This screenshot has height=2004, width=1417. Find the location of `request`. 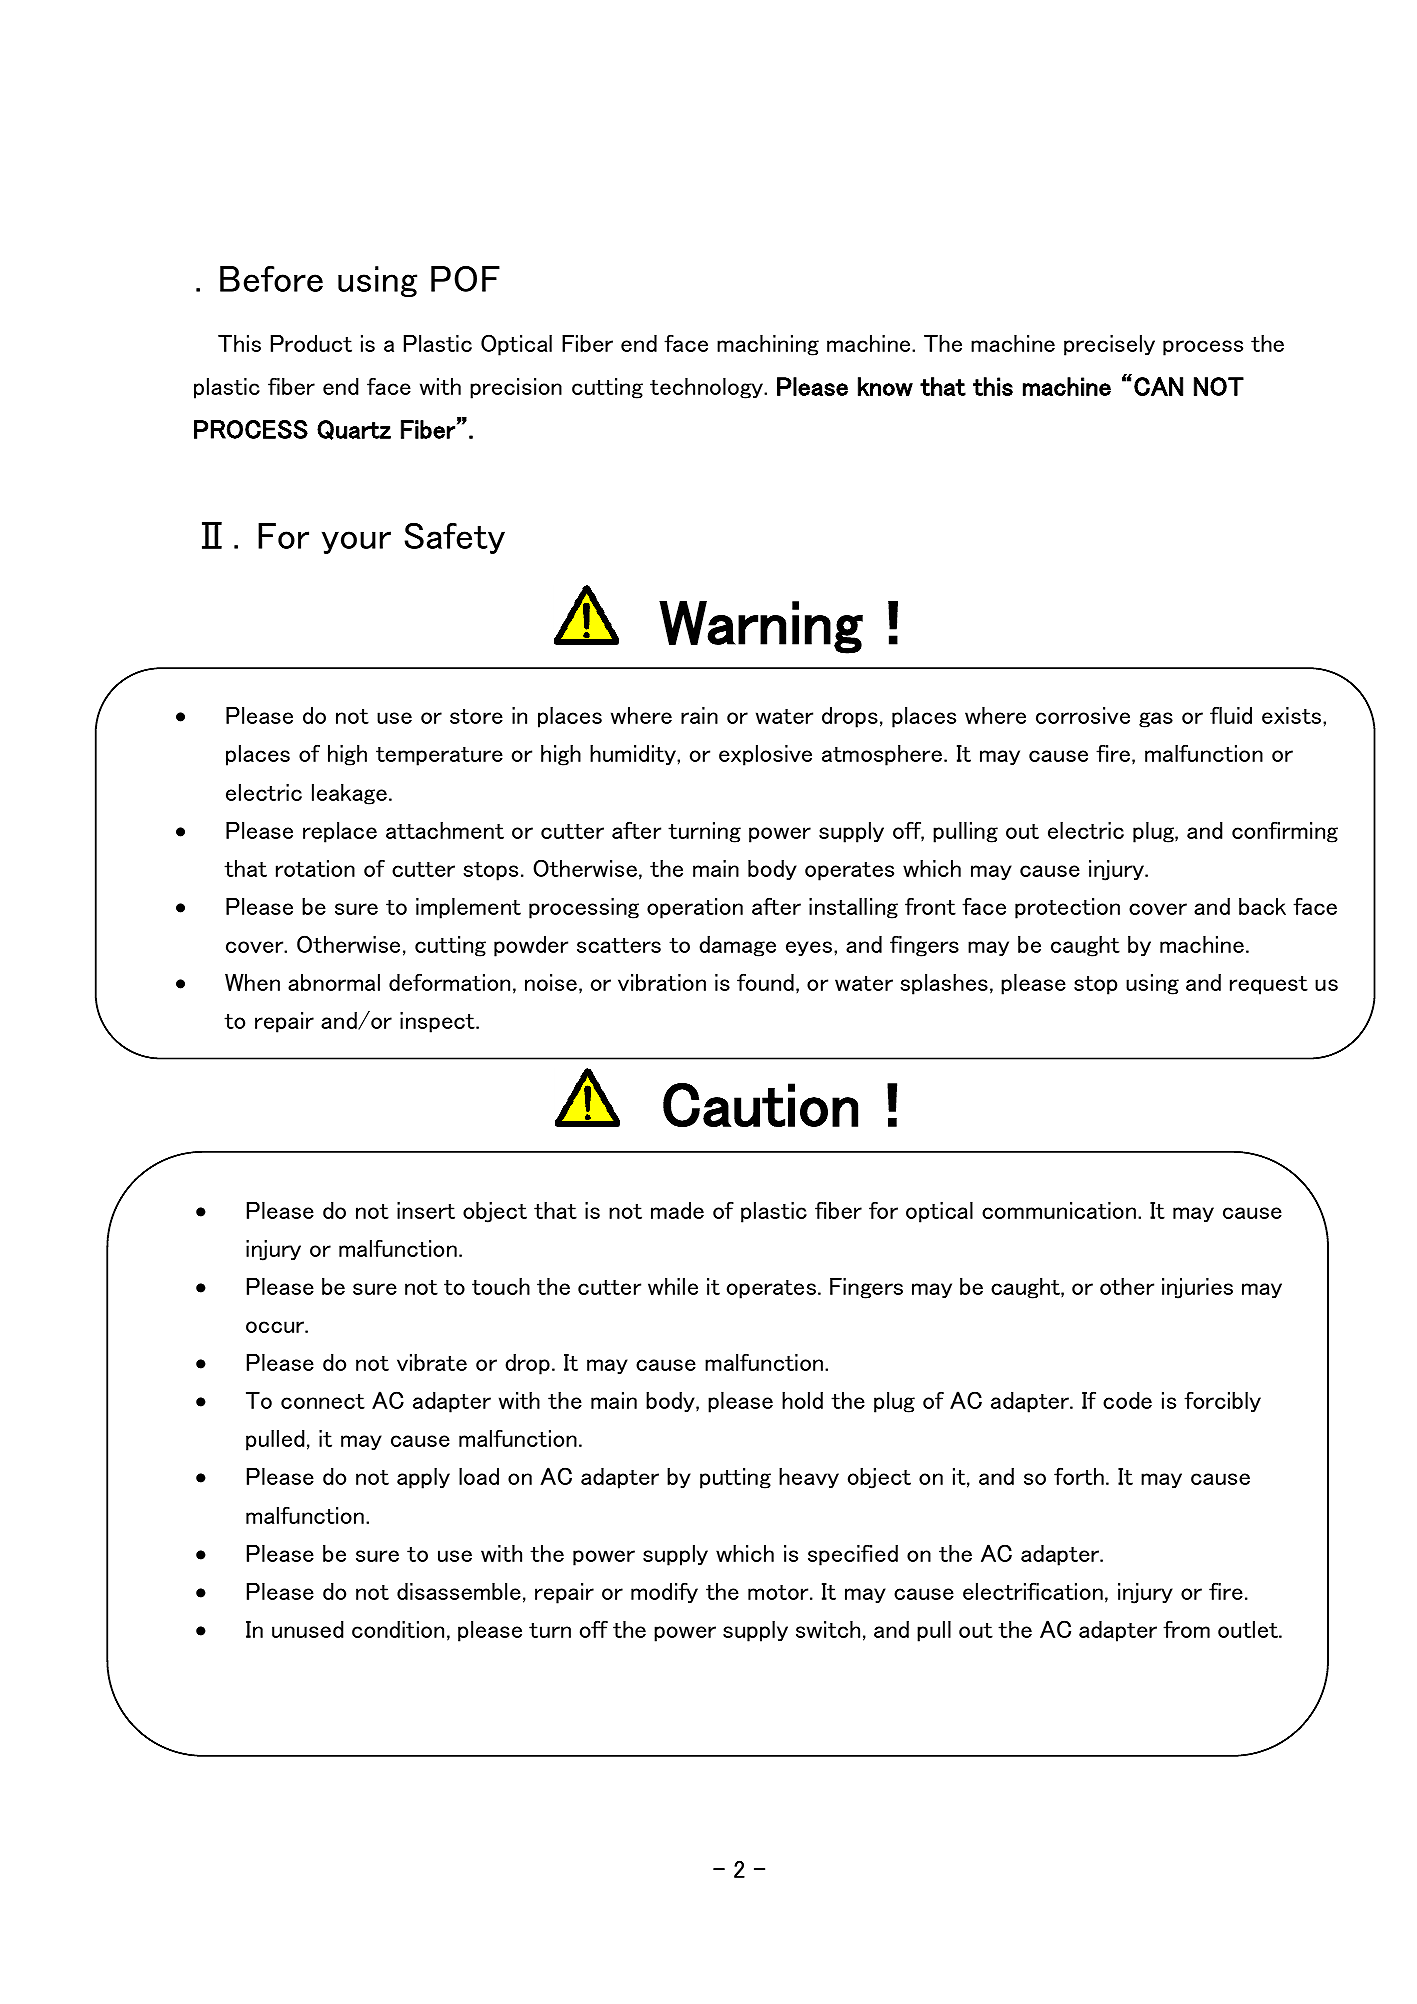

request is located at coordinates (1269, 985).
